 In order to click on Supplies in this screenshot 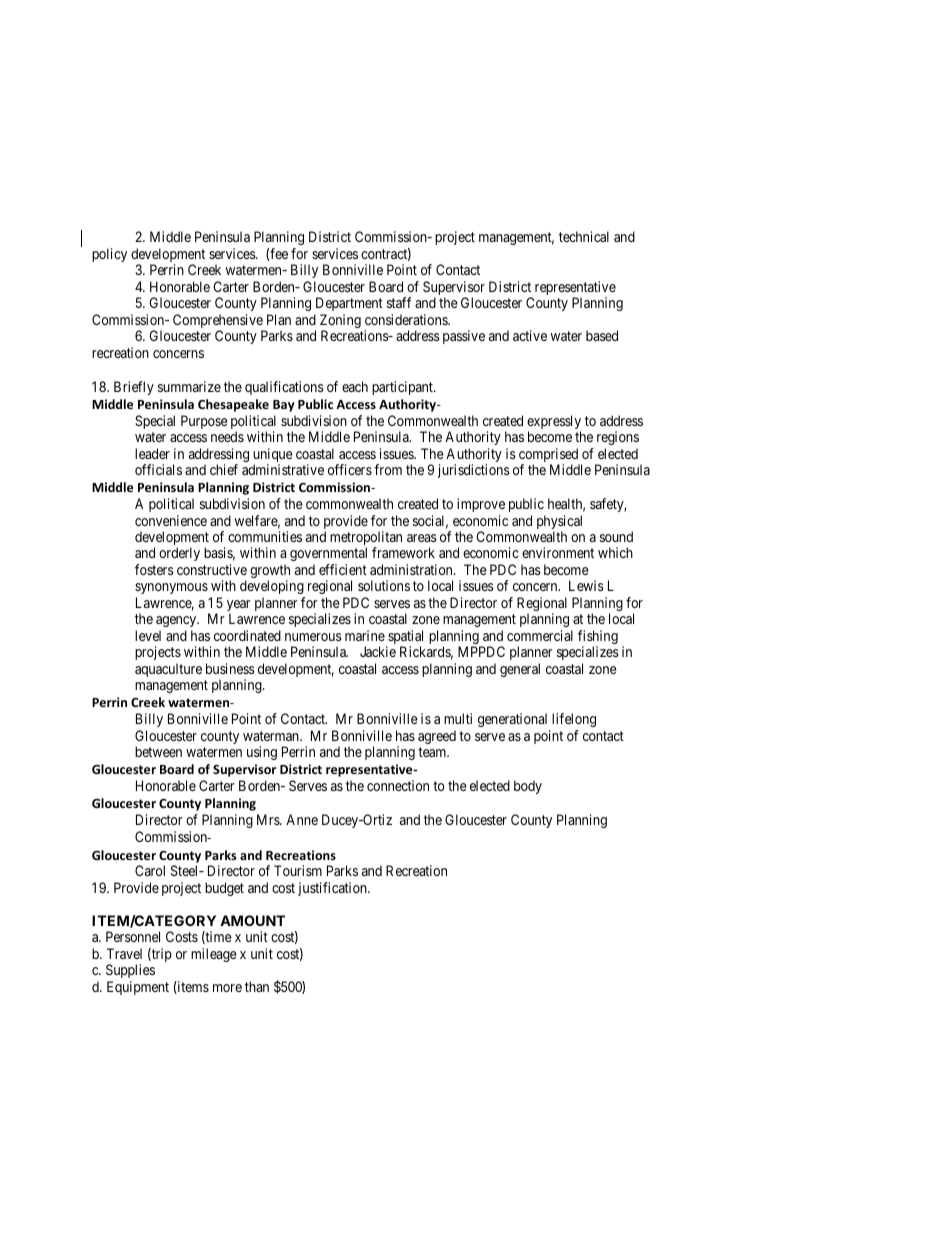, I will do `click(130, 971)`.
